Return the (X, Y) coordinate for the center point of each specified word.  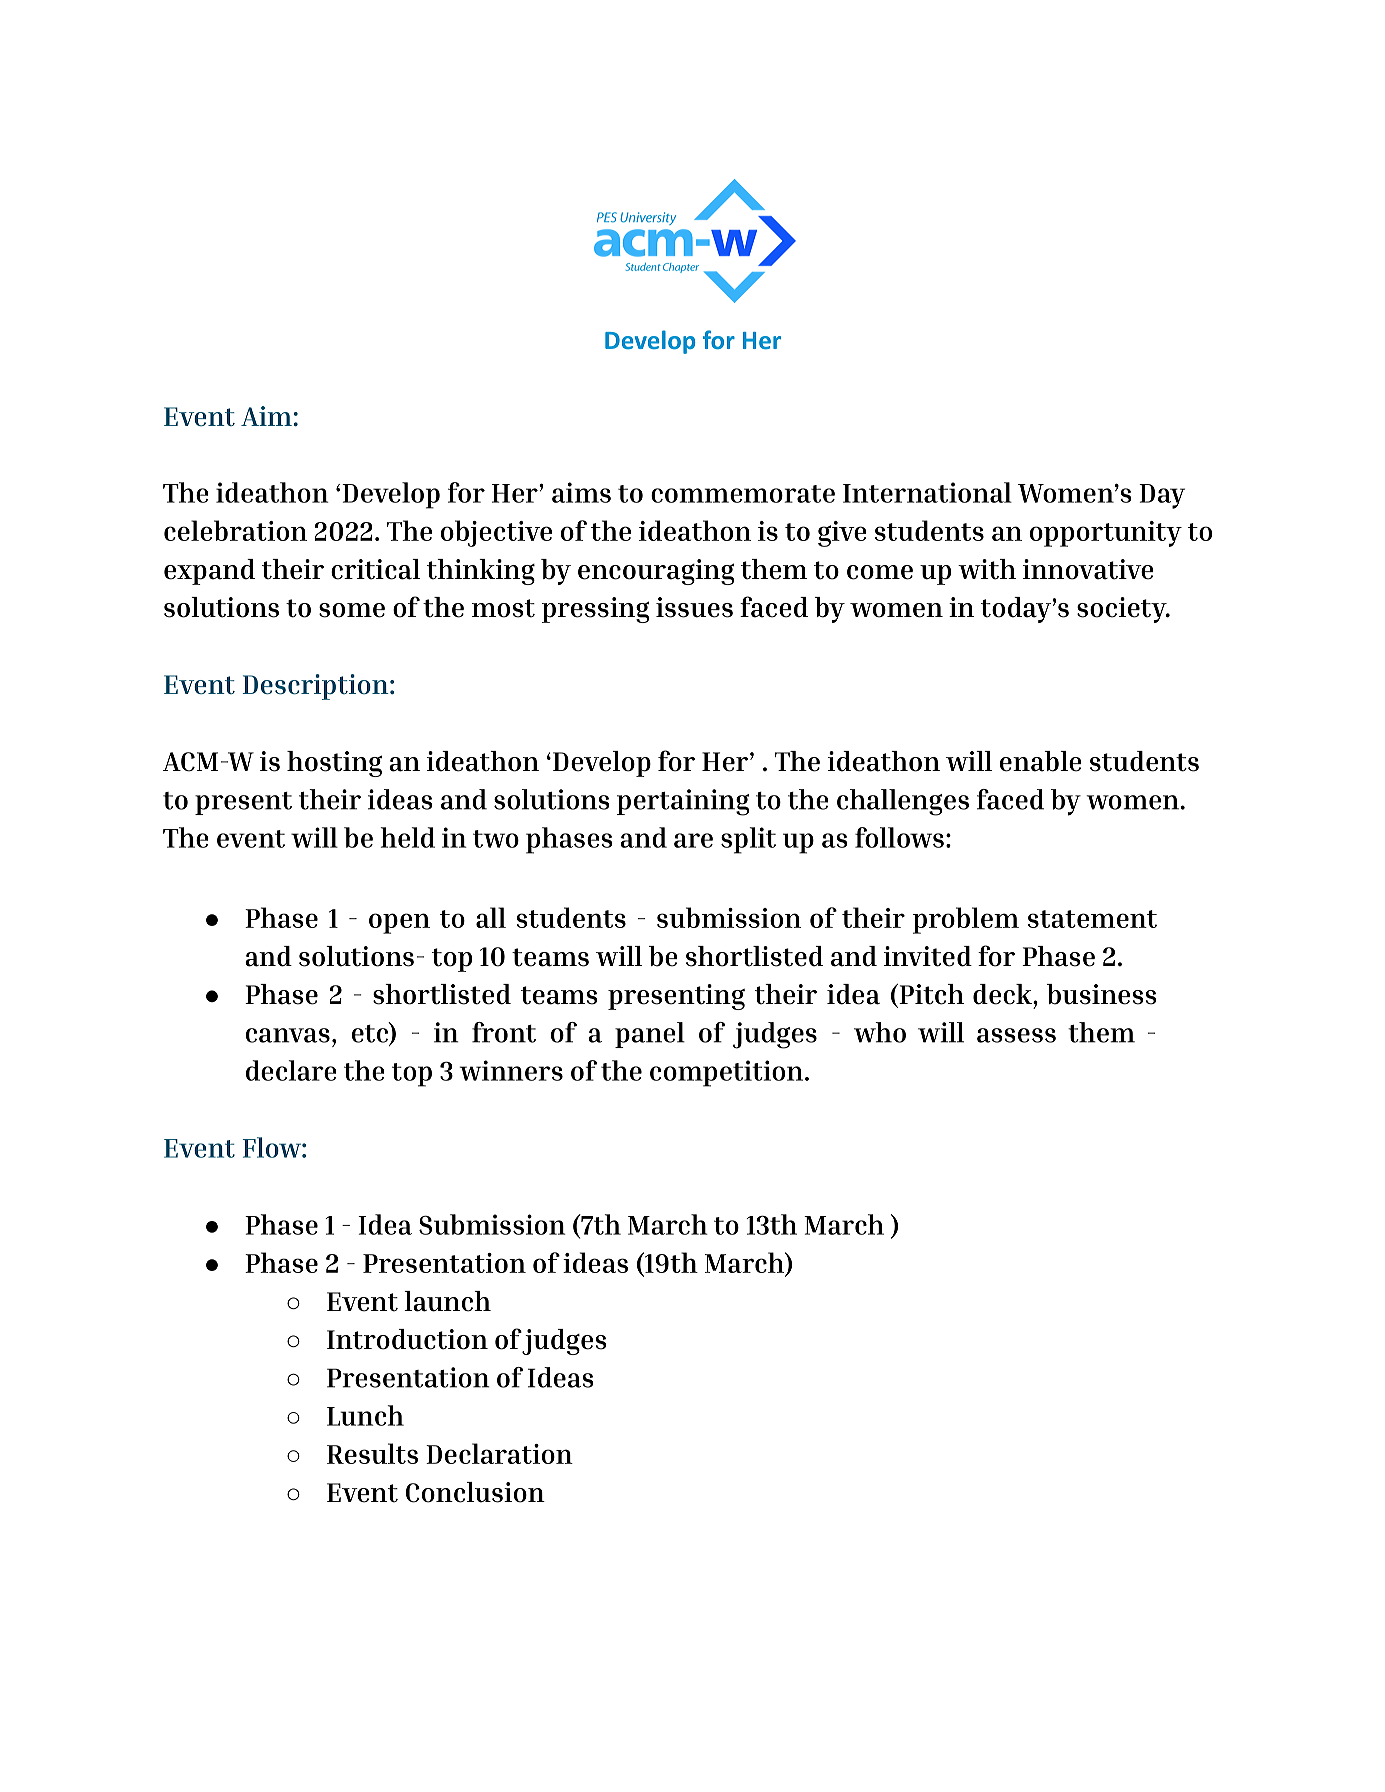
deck (1003, 994)
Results (372, 1453)
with (987, 569)
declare (291, 1070)
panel (650, 1035)
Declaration (499, 1453)
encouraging (656, 572)
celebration (235, 530)
